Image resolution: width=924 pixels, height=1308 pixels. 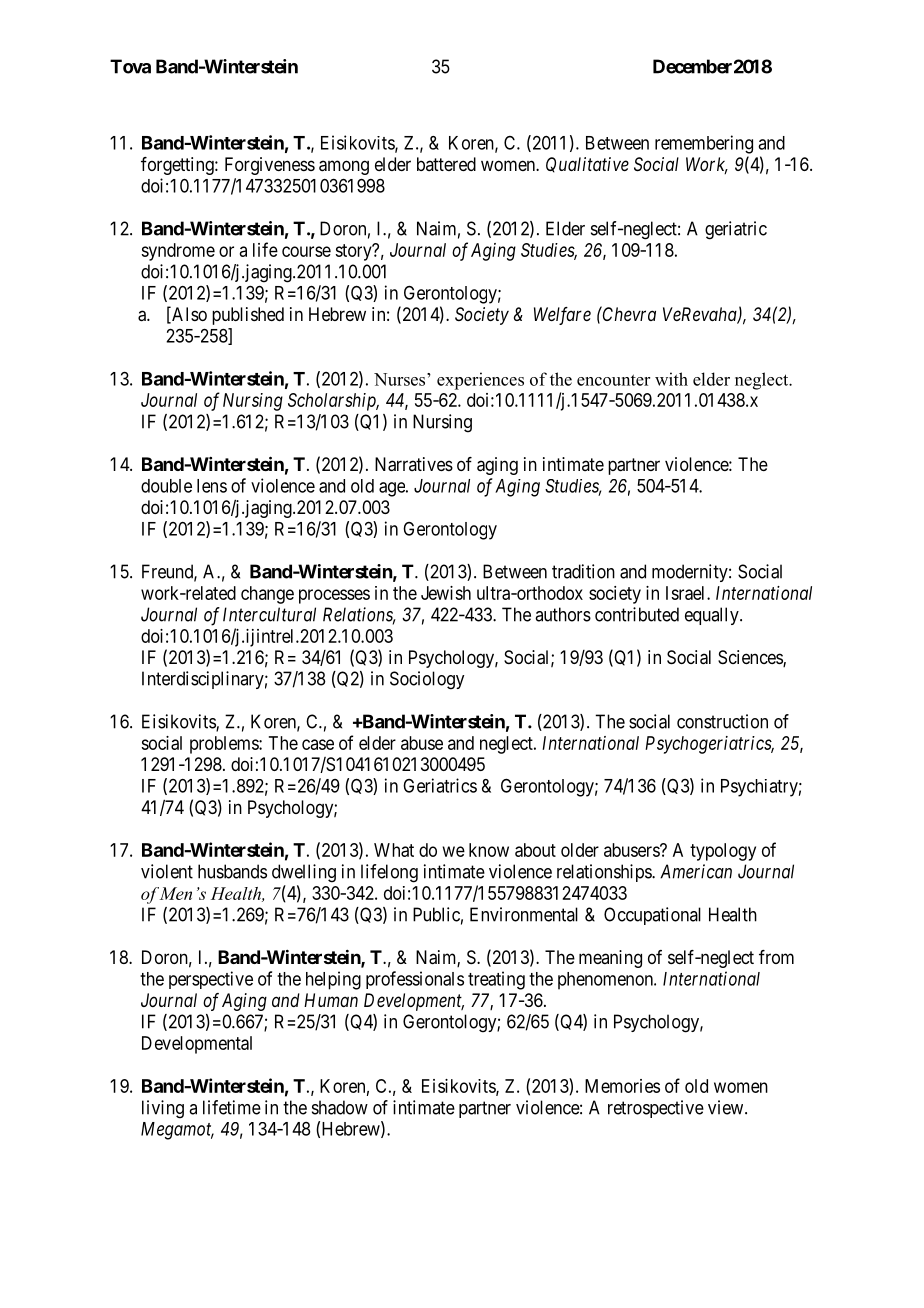 What do you see at coordinates (130, 66) in the screenshot?
I see `Tova` at bounding box center [130, 66].
